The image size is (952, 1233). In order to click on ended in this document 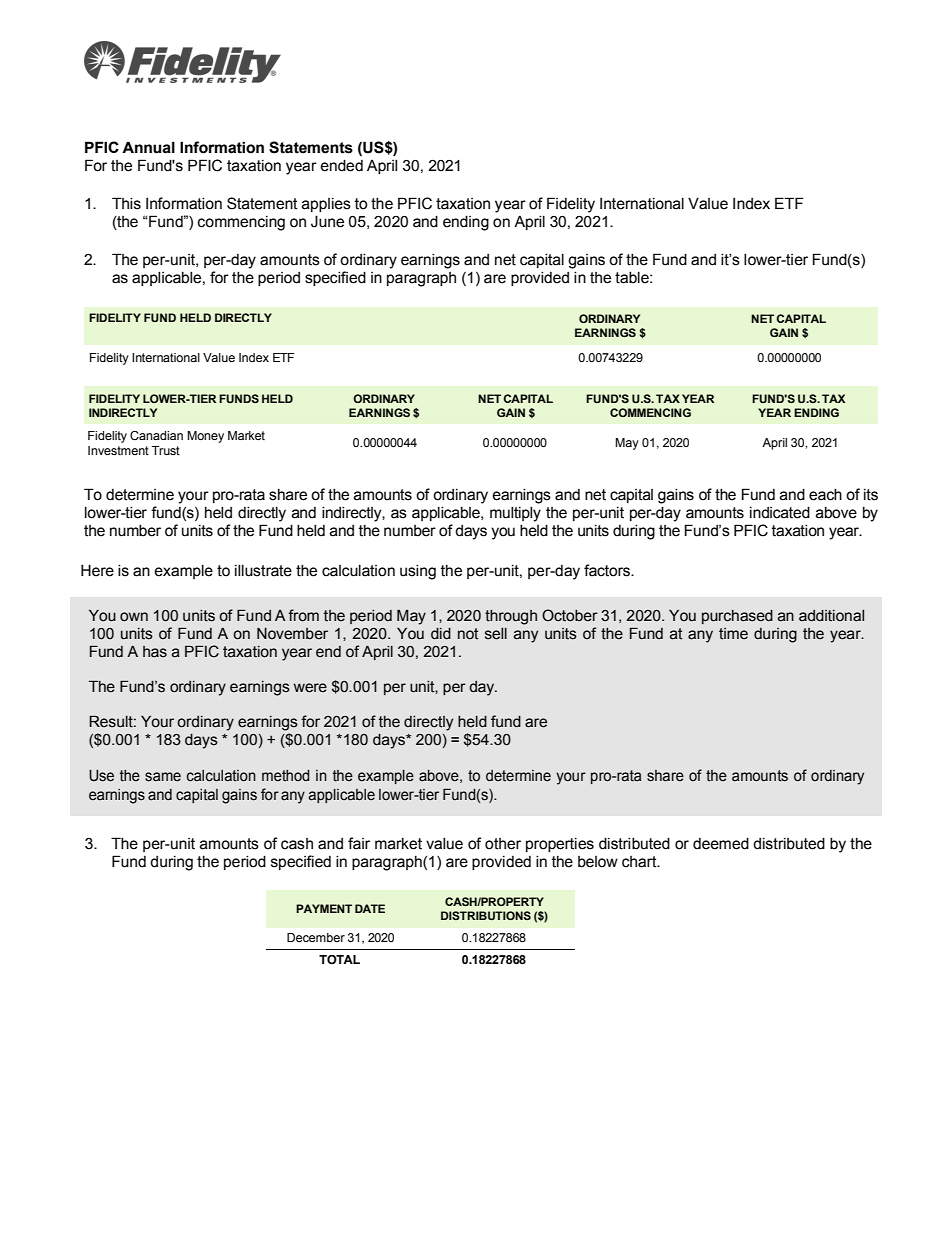, I will do `click(341, 166)`.
